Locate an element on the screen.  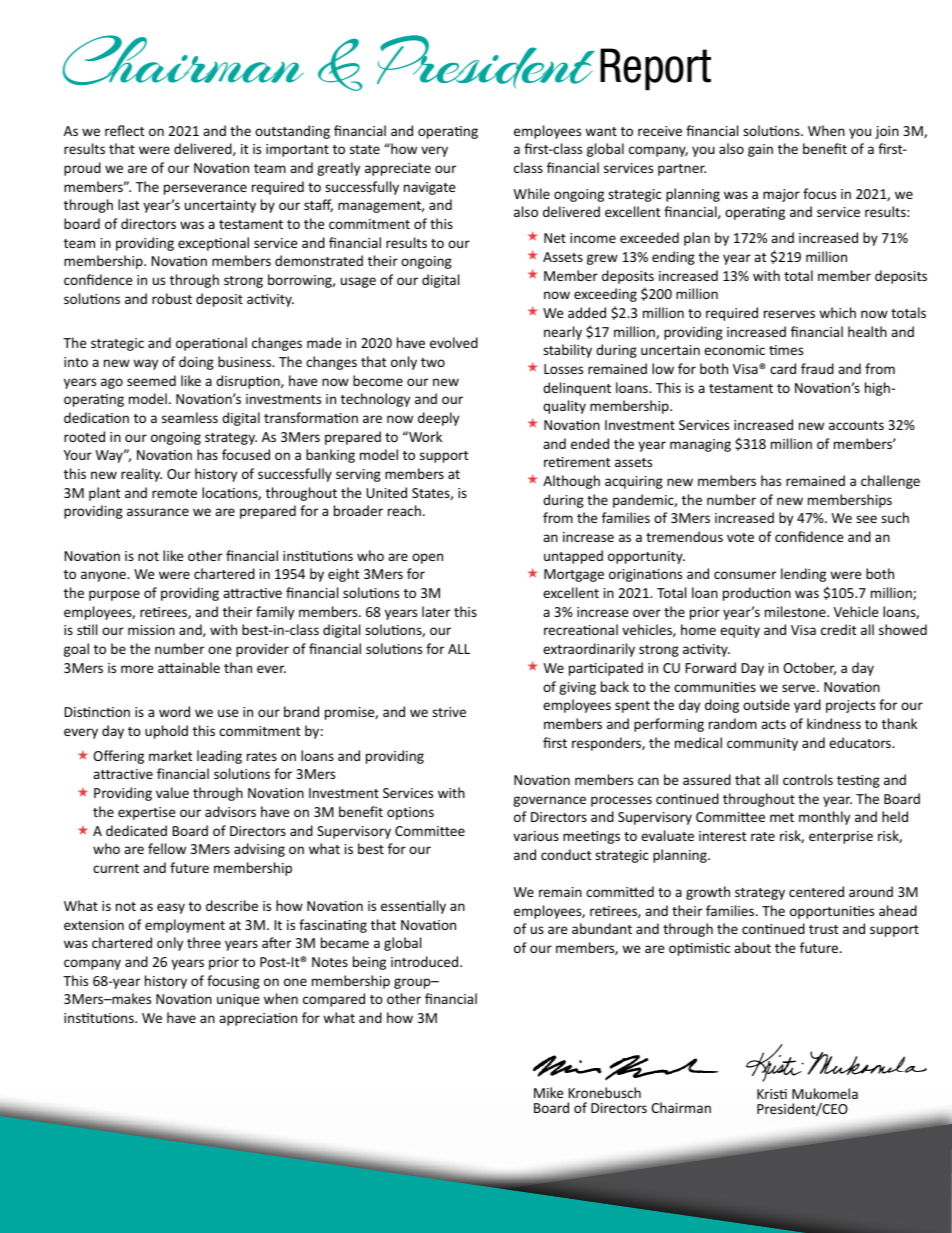
gain is located at coordinates (760, 150).
